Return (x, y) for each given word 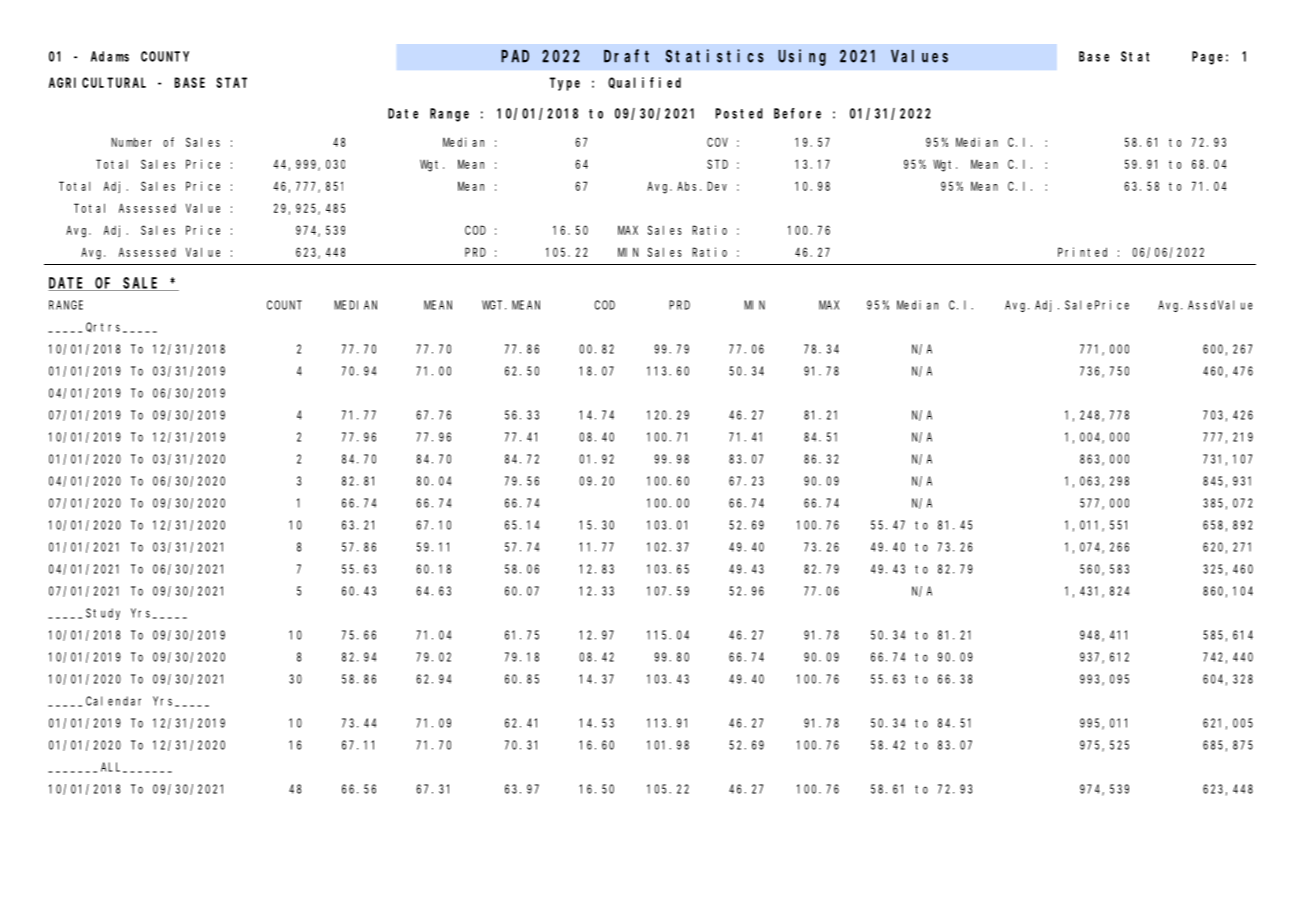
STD (717, 164)
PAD (515, 56)
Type (565, 84)
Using (802, 57)
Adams (110, 56)
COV (717, 142)
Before (797, 113)
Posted (739, 113)
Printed (1082, 252)
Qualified (644, 83)
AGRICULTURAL (97, 82)
